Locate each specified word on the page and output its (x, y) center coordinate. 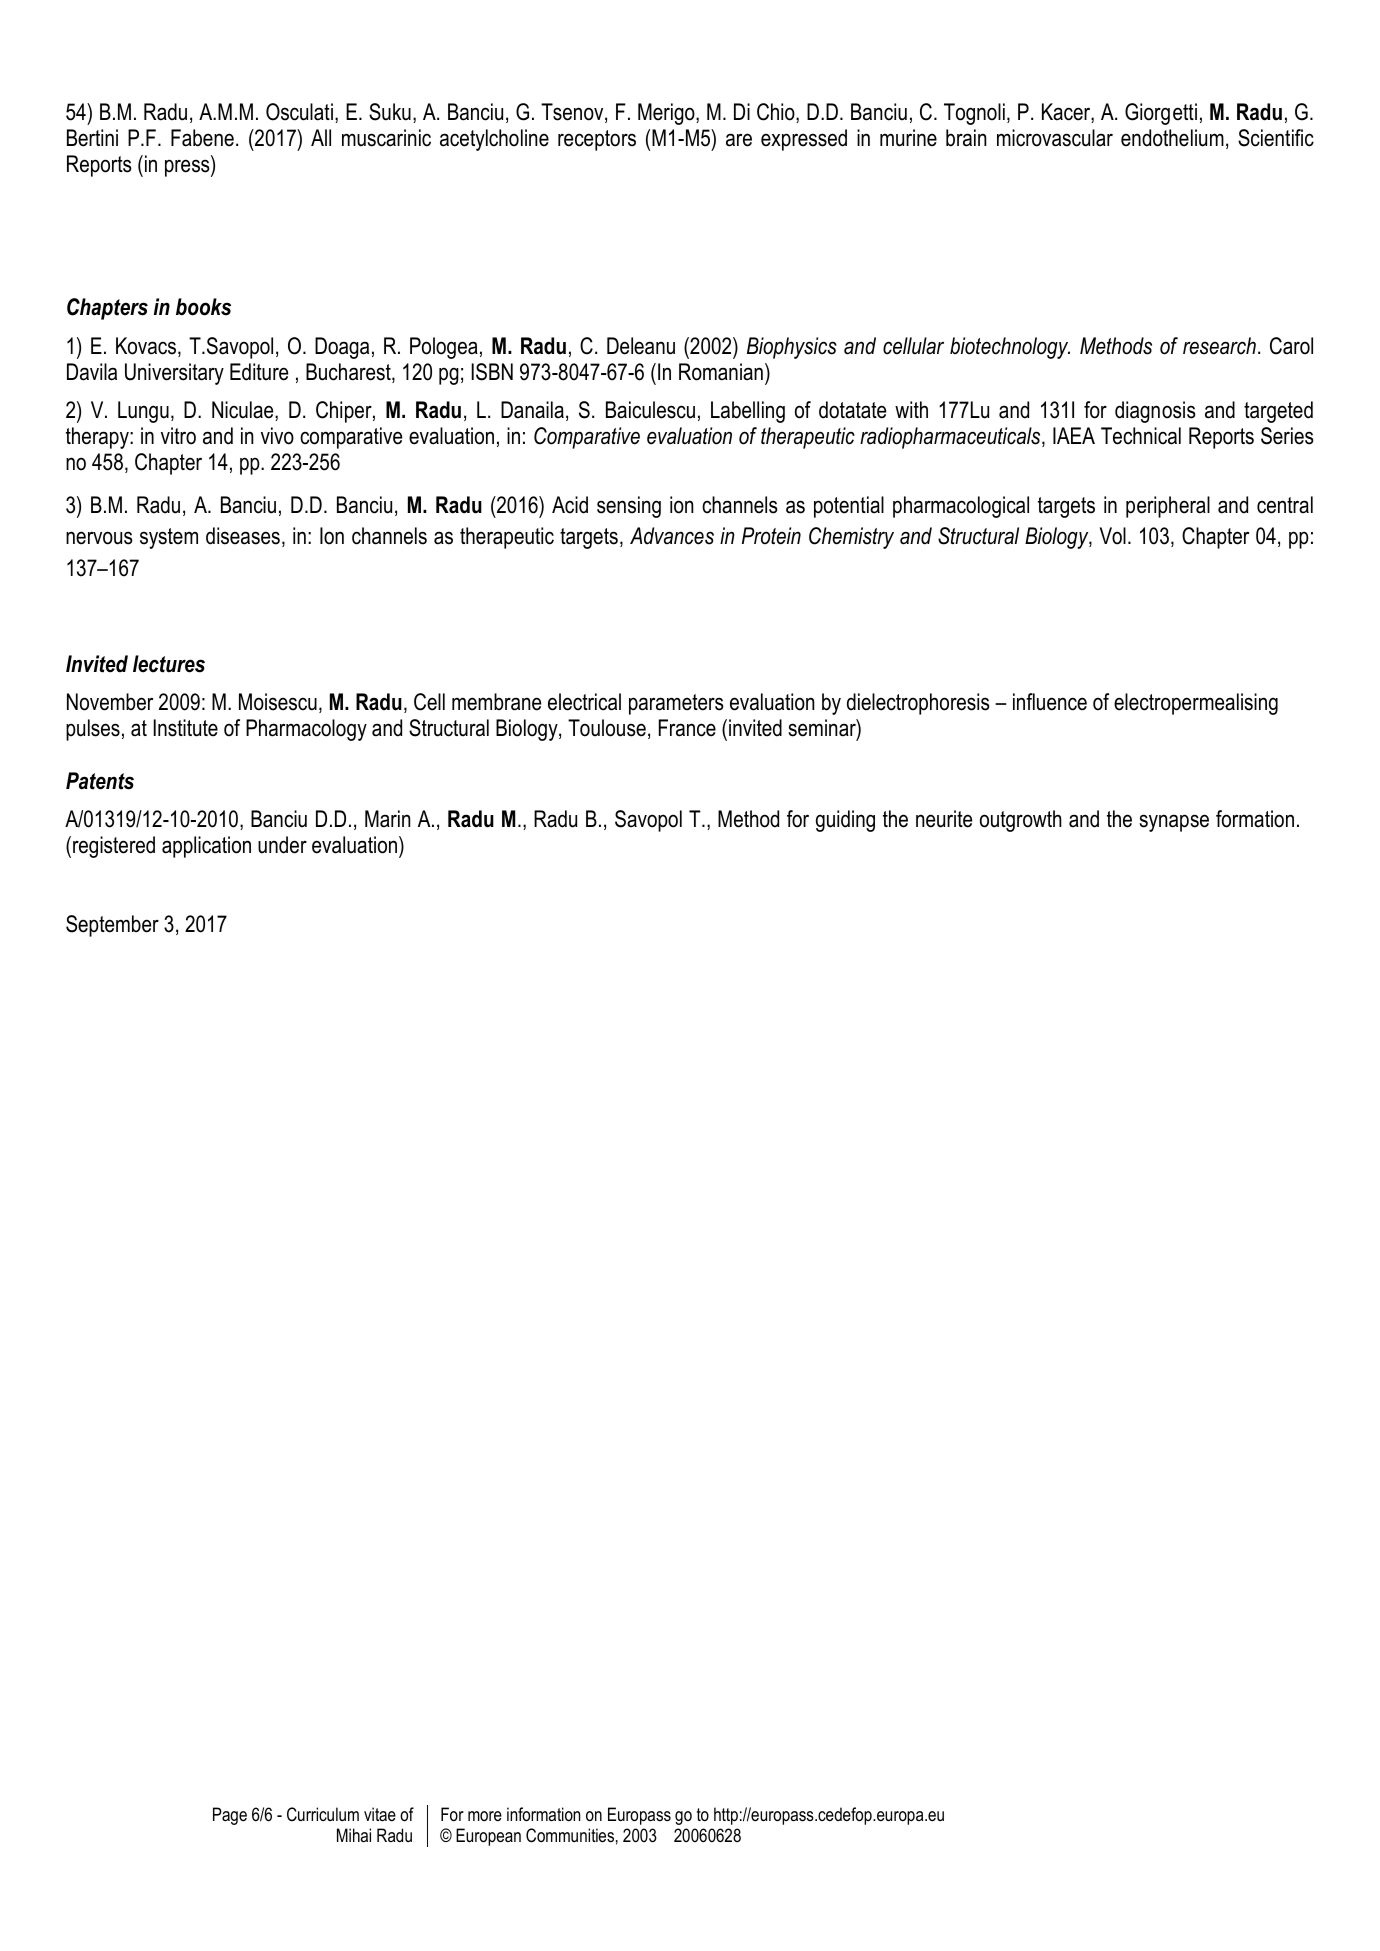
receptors (597, 140)
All (321, 137)
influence (1050, 702)
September (112, 926)
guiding (845, 821)
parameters (676, 704)
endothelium (1172, 138)
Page (230, 1816)
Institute (185, 728)
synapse (1174, 823)
